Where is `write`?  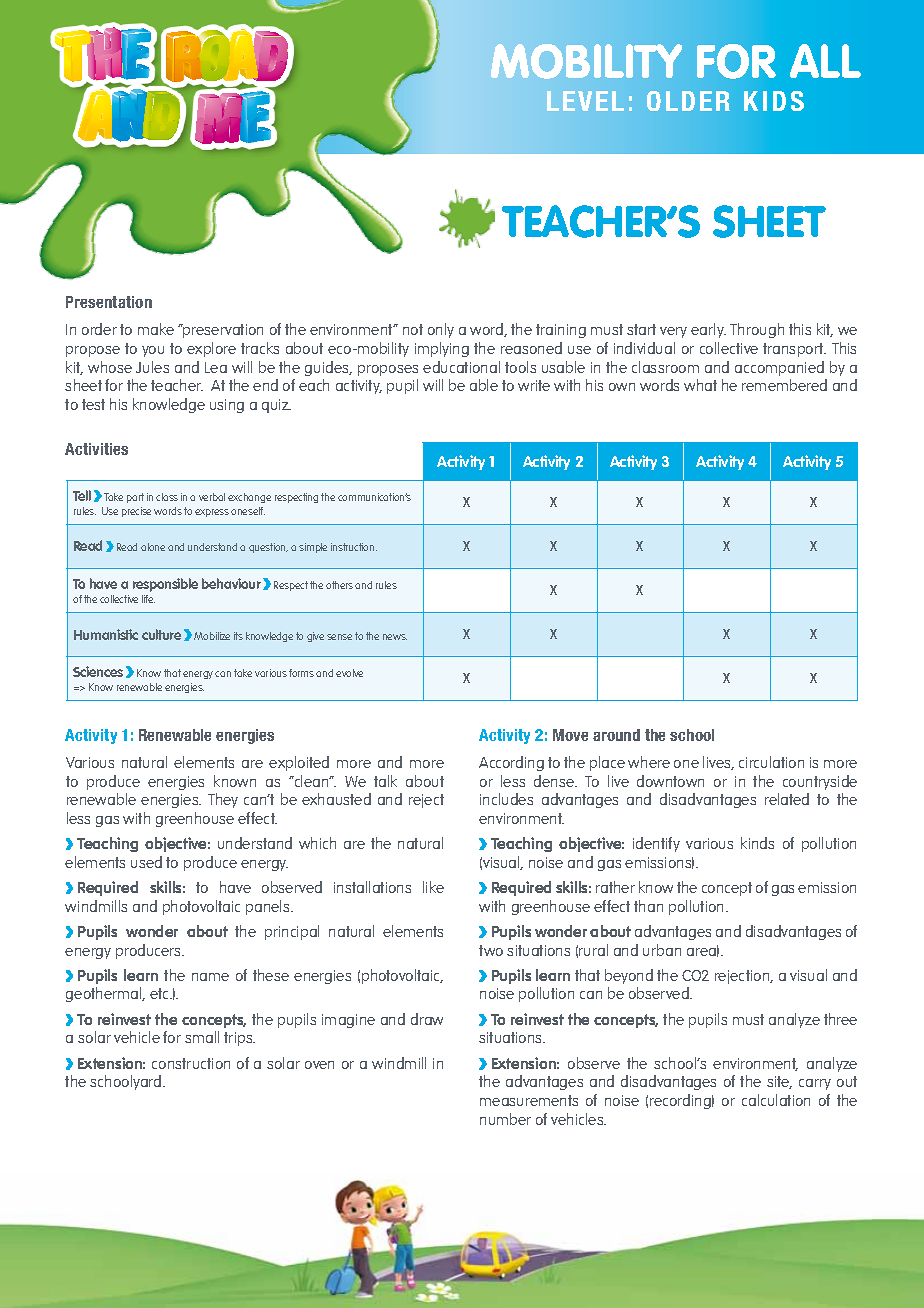 write is located at coordinates (534, 385).
